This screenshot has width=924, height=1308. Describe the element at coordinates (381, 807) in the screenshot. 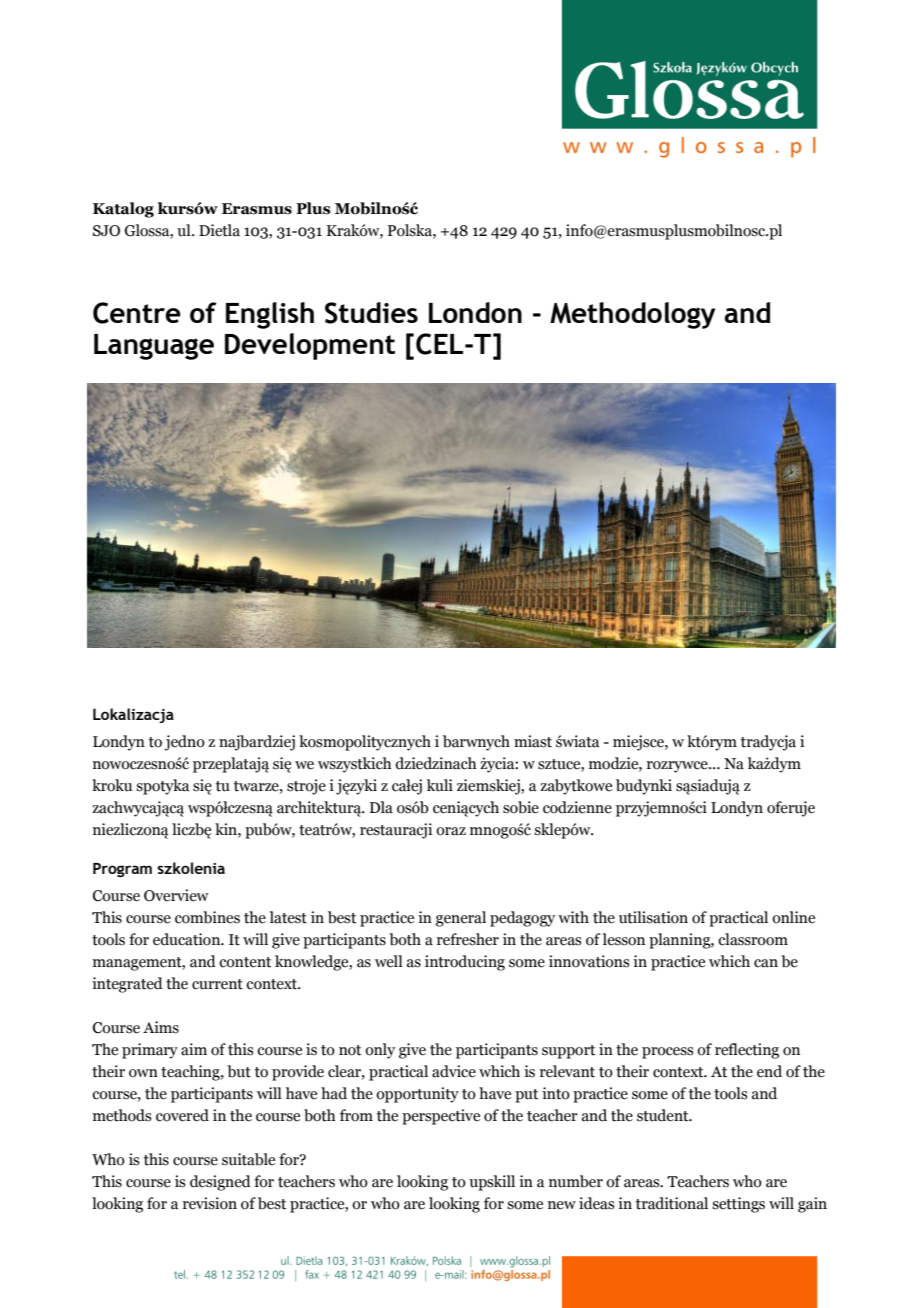

I see `Dla` at that location.
